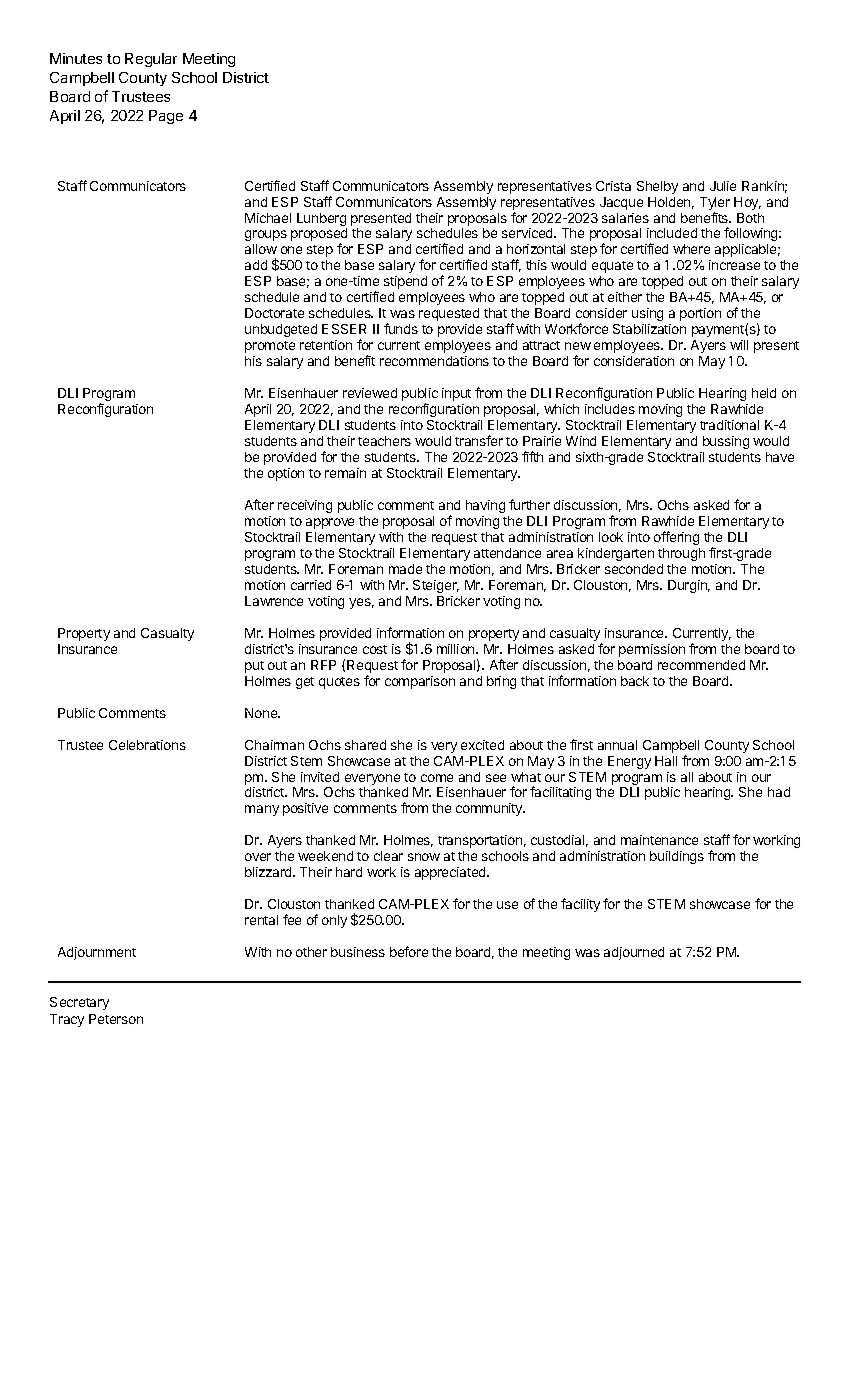 Image resolution: width=849 pixels, height=1400 pixels. I want to click on traditional, so click(729, 425).
